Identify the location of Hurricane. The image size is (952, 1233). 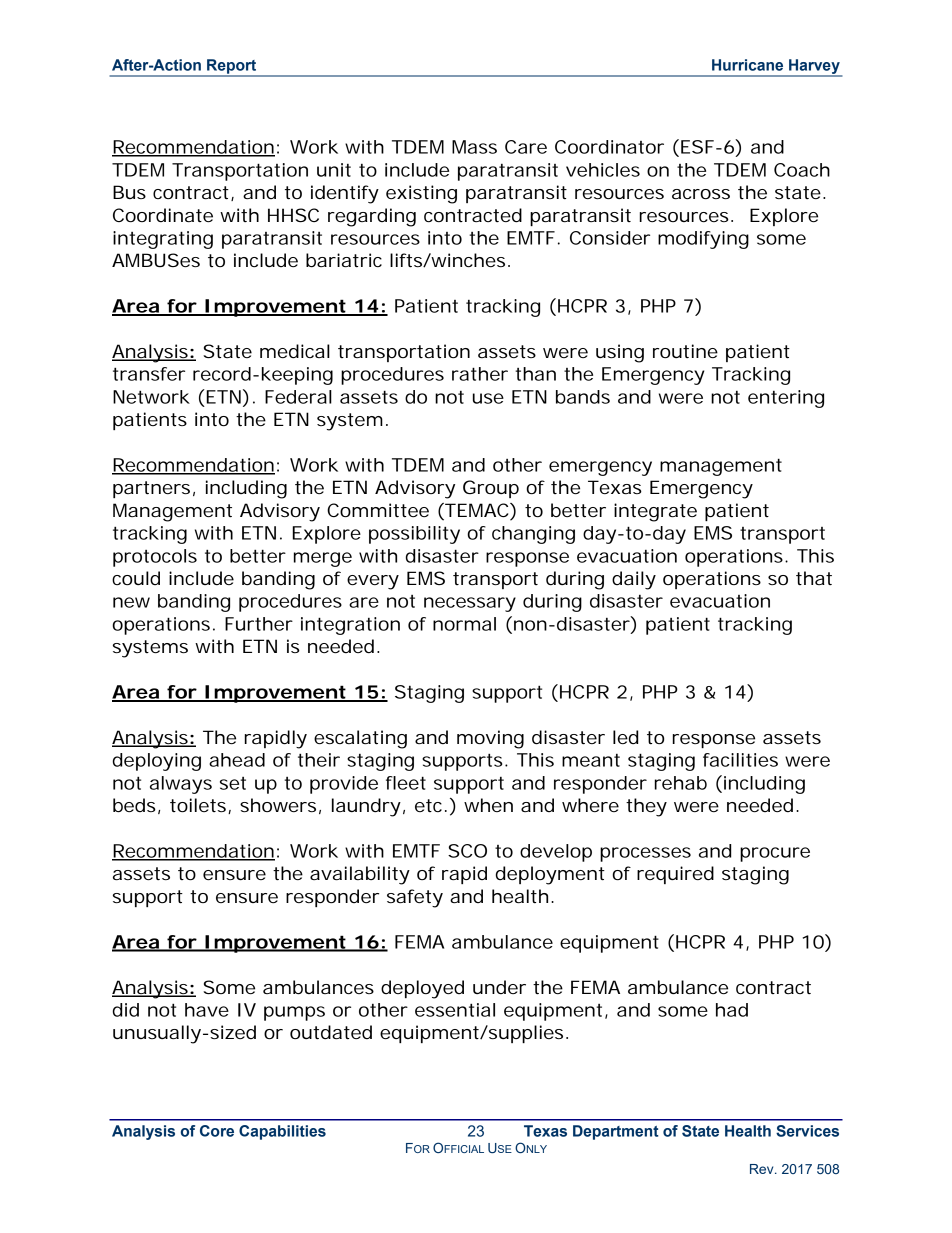
(747, 65).
